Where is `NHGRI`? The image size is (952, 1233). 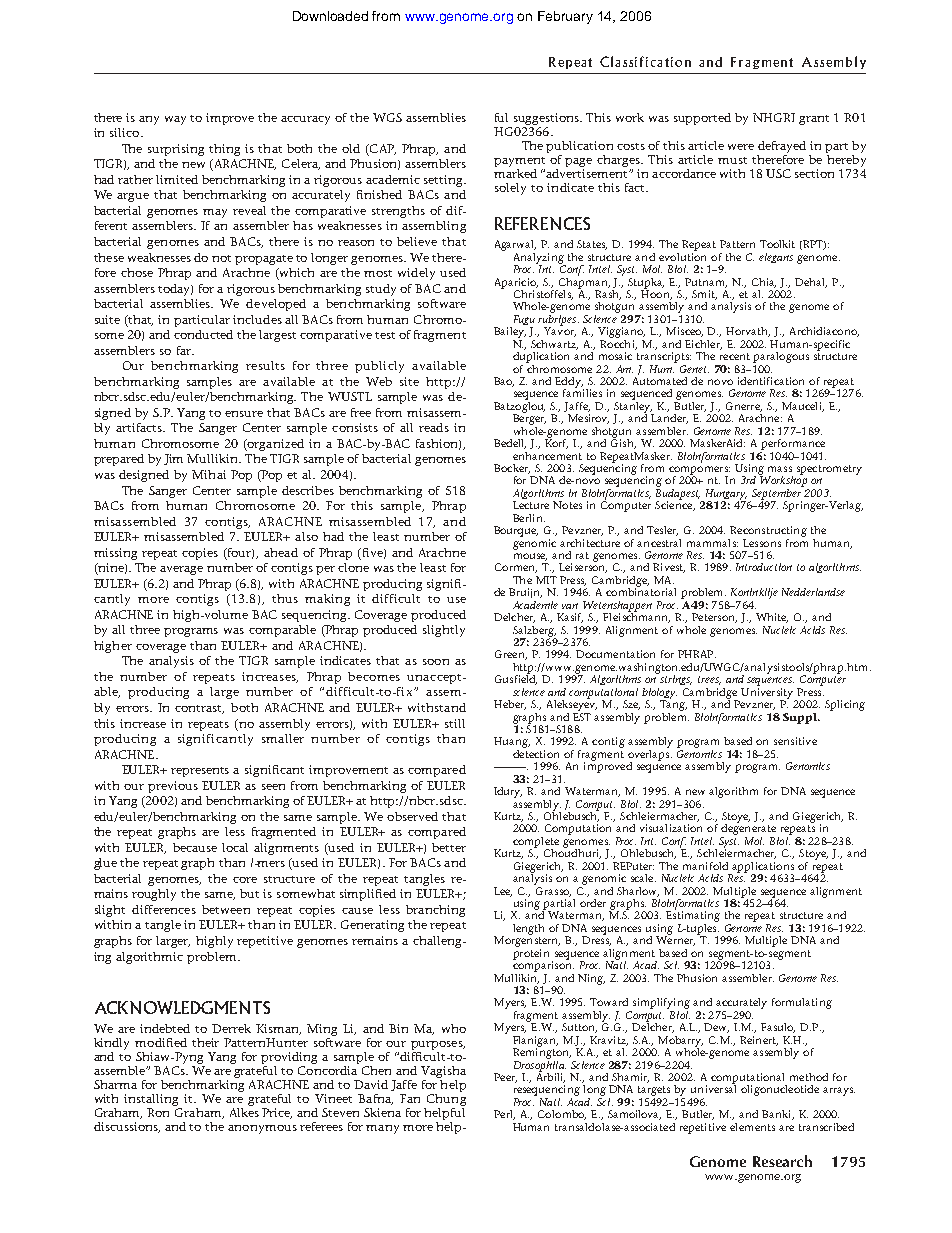
NHGRI is located at coordinates (774, 117).
